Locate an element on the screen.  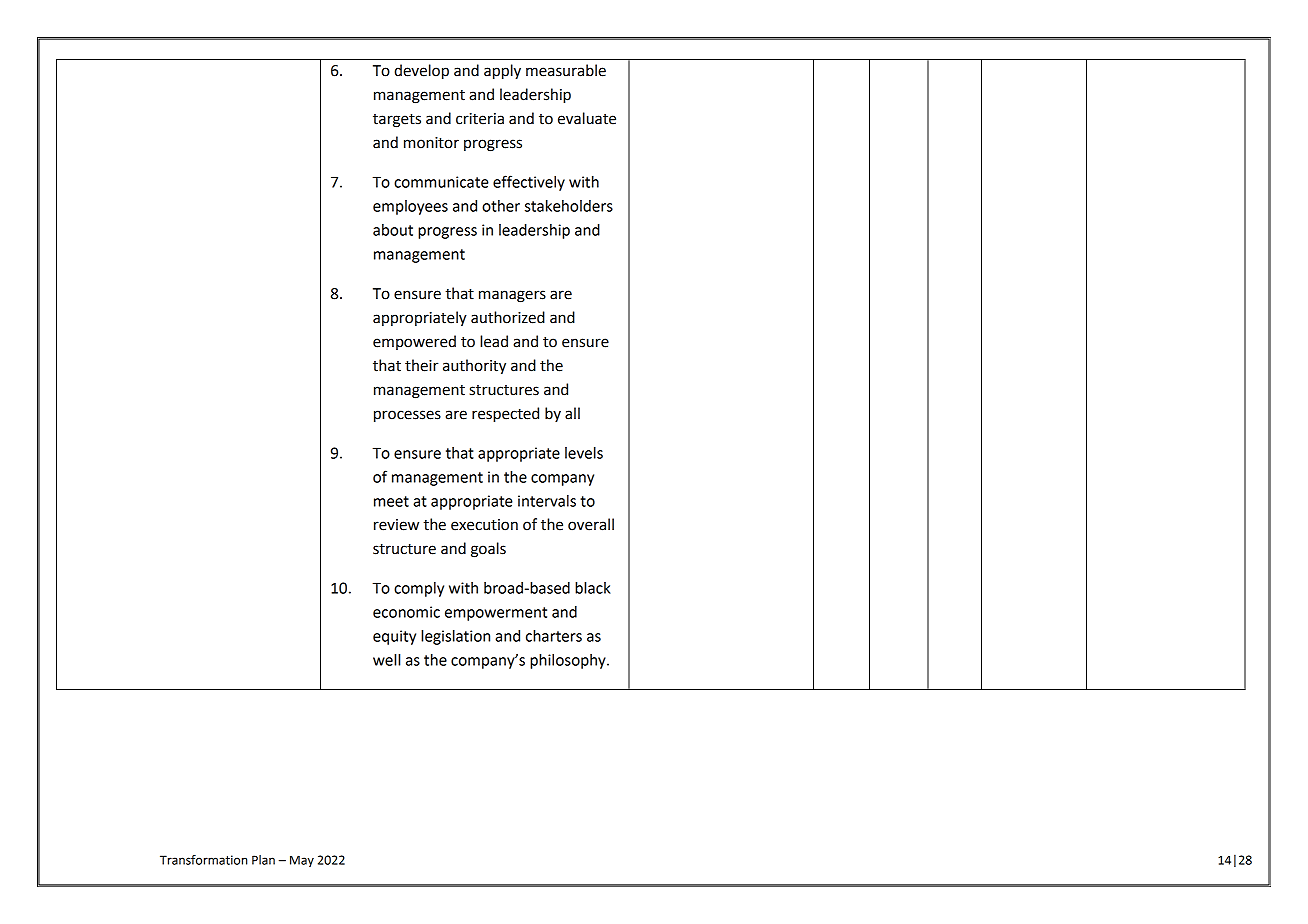
targets is located at coordinates (397, 121).
